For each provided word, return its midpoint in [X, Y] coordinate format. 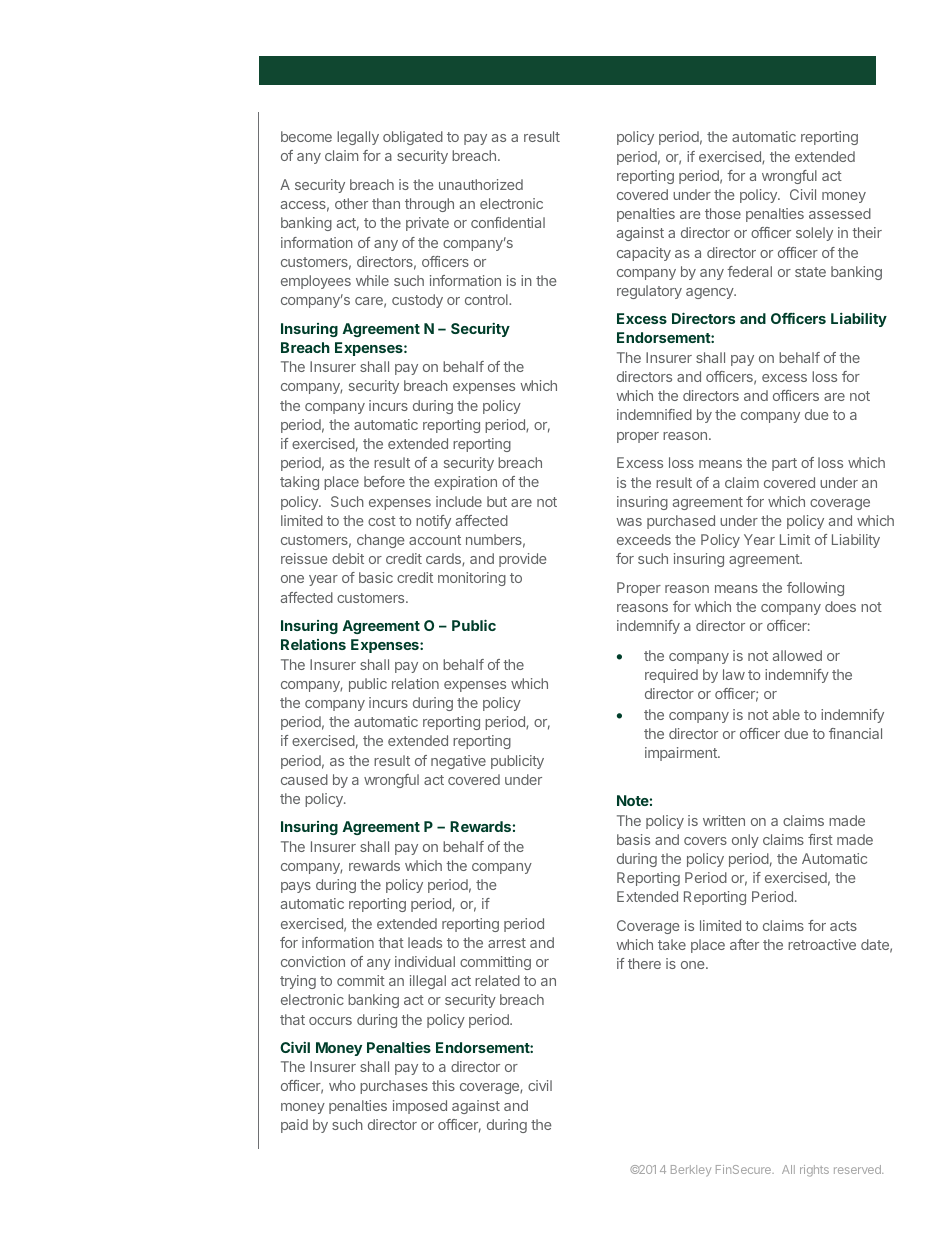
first [820, 839]
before [384, 481]
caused [304, 779]
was [629, 522]
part [784, 464]
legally [358, 138]
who [342, 1085]
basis [633, 839]
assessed [840, 213]
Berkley [691, 1170]
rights [814, 1171]
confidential [508, 222]
